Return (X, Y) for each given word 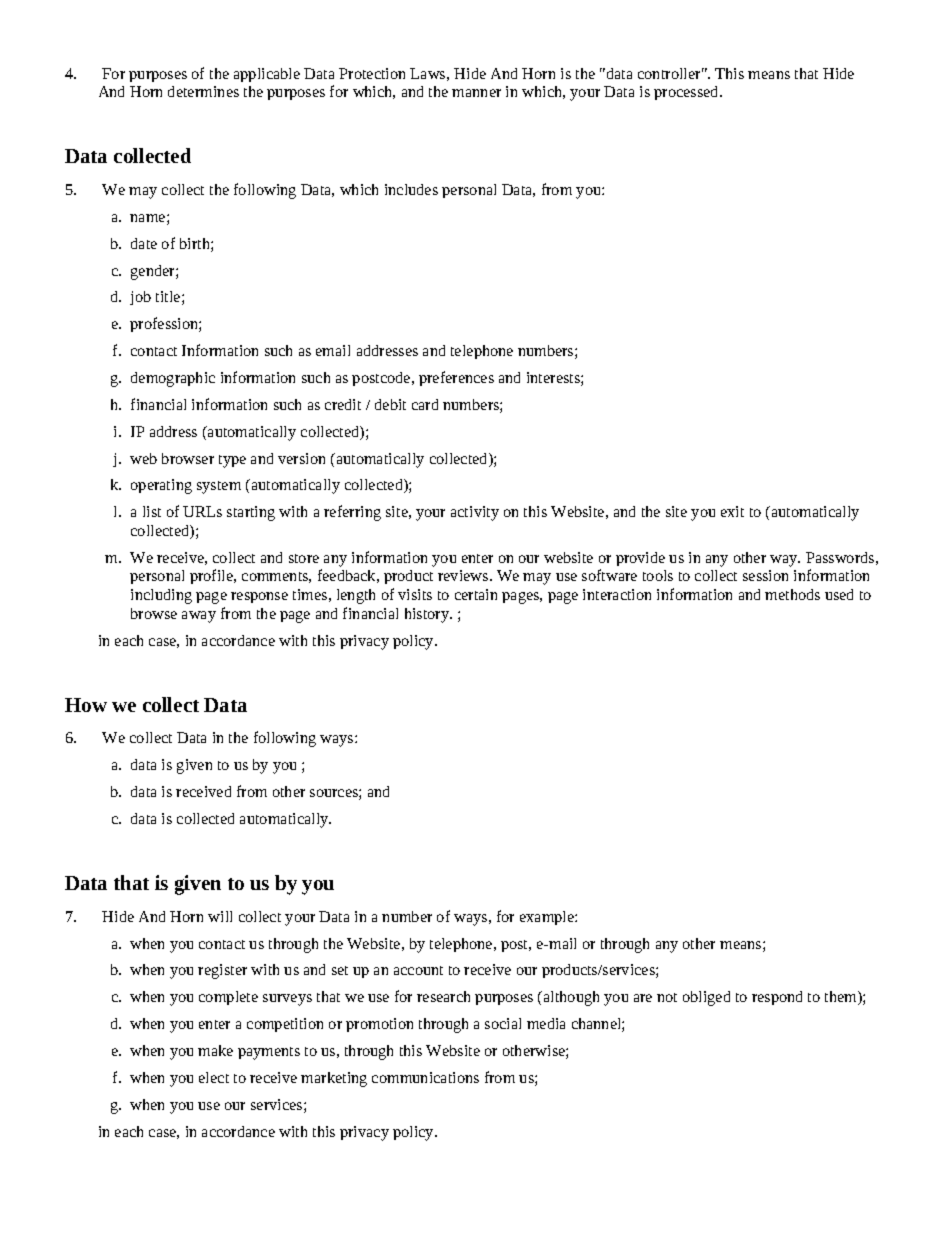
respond (777, 998)
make (215, 1050)
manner (476, 93)
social (503, 1023)
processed (687, 93)
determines (203, 91)
